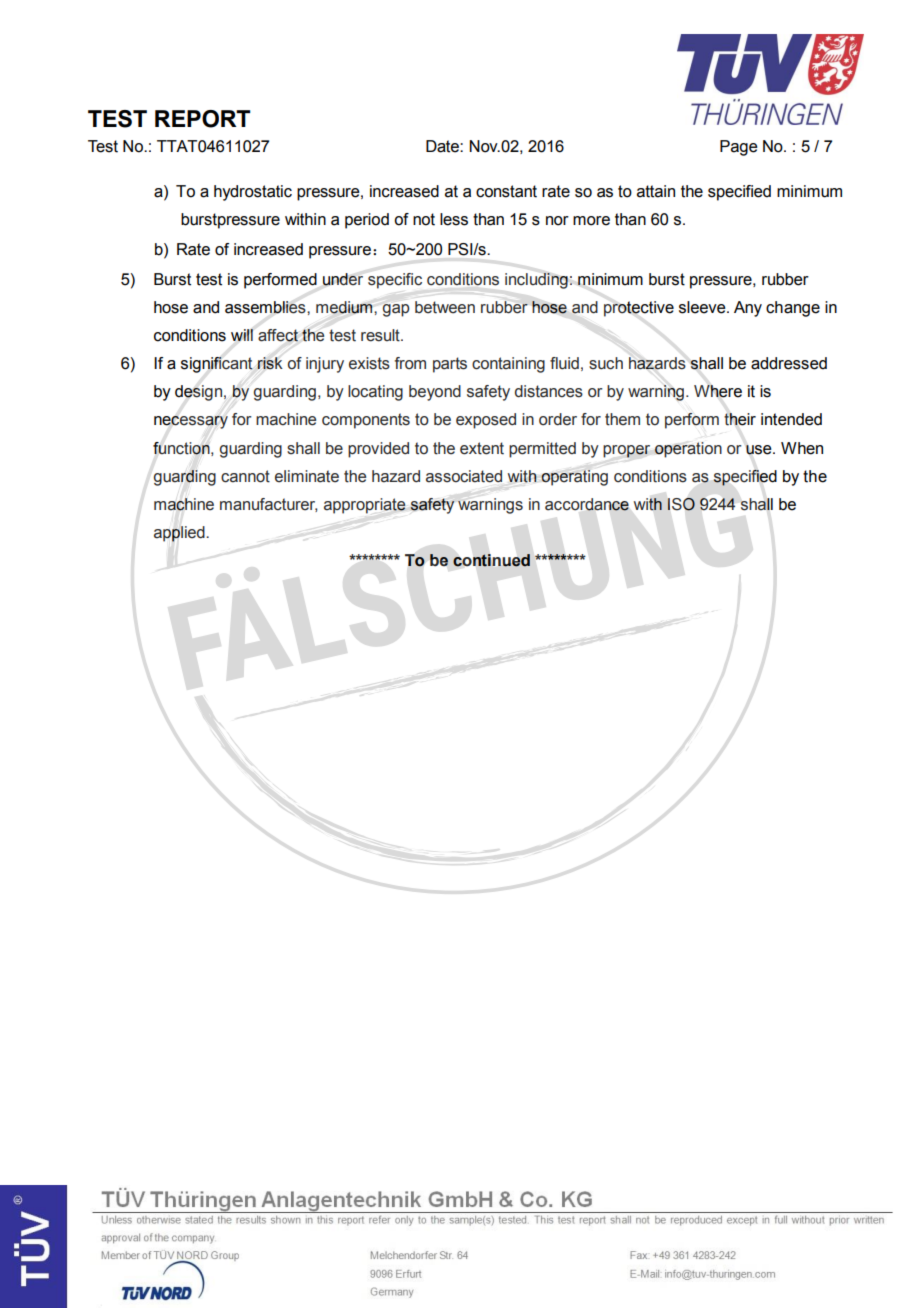  Describe the element at coordinates (486, 421) in the document. I see `exposed` at that location.
